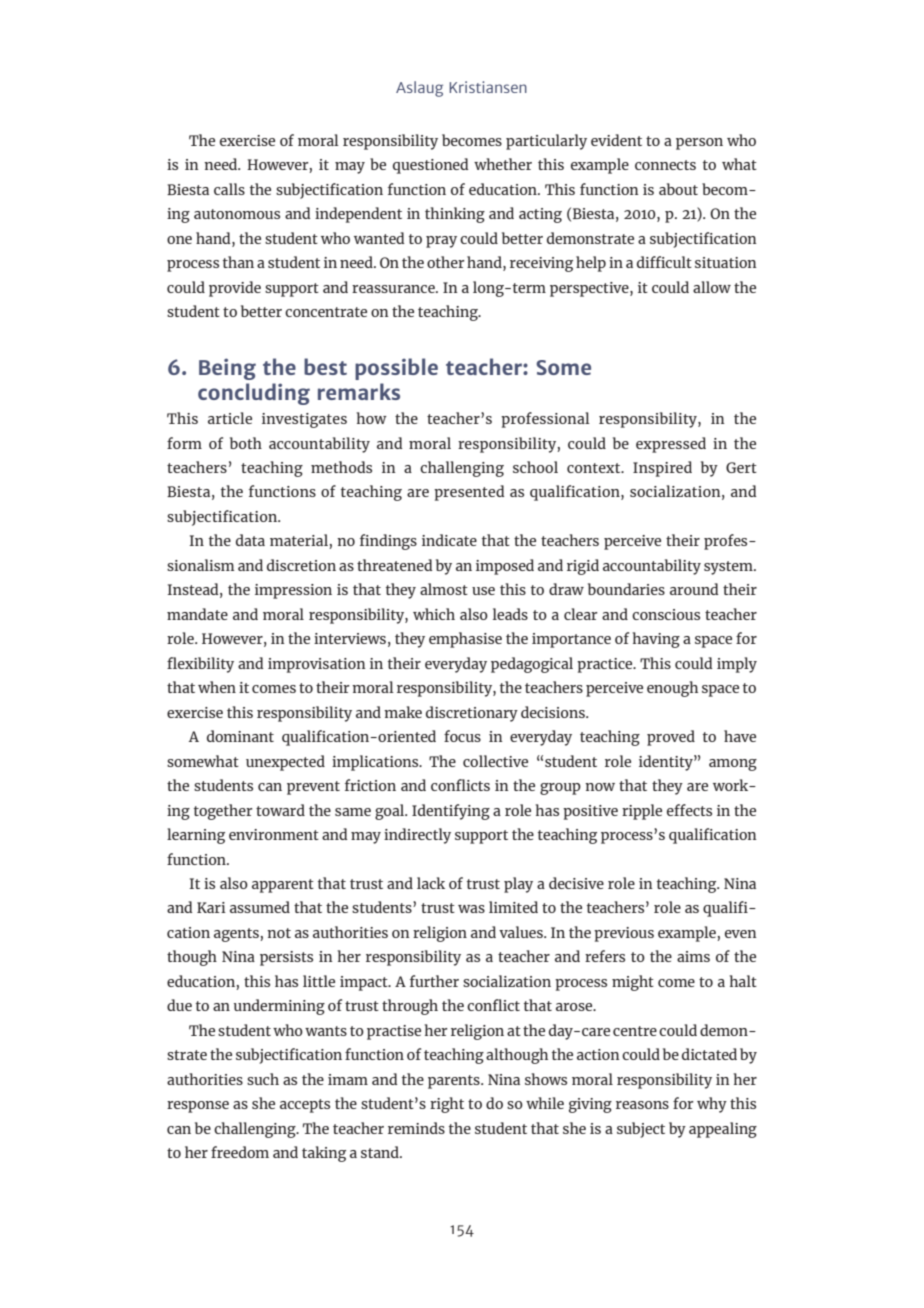 The height and width of the screenshot is (1308, 924). Describe the element at coordinates (662, 469) in the screenshot. I see `Inspired` at that location.
